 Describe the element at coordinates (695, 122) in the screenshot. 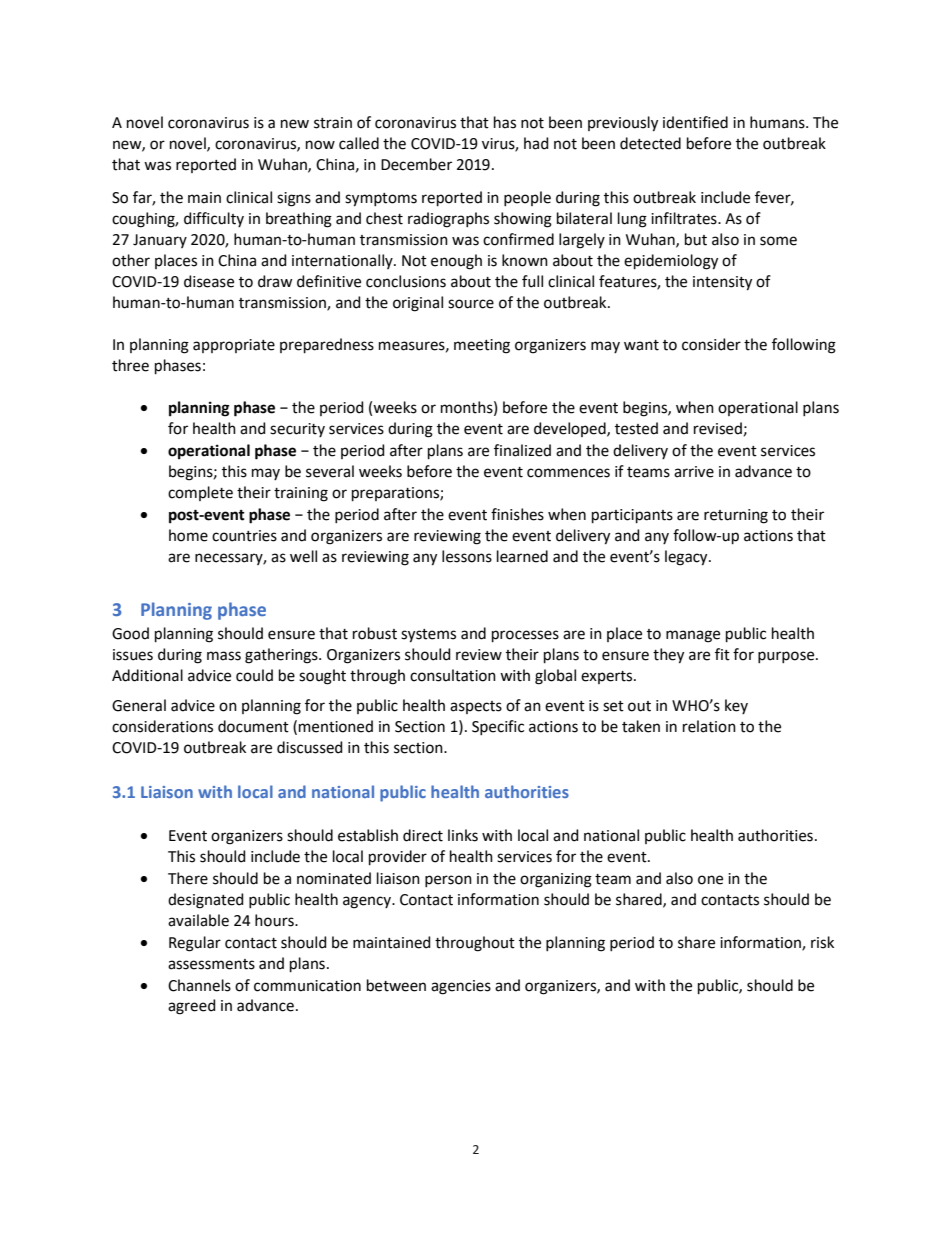

I see `identified` at that location.
